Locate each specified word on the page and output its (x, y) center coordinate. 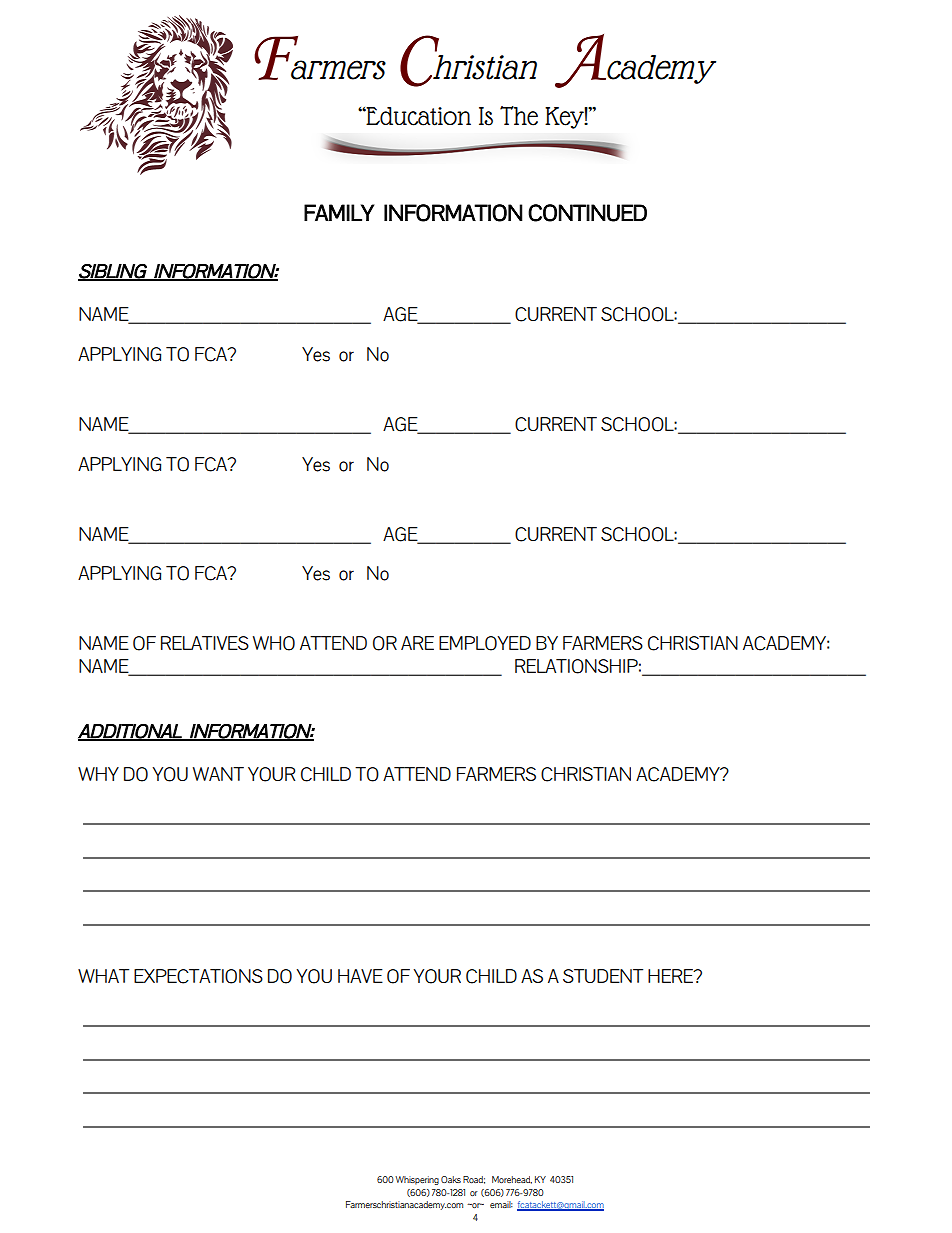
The (519, 116)
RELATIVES (205, 643)
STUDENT (603, 976)
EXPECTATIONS (198, 976)
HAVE (360, 976)
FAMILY (339, 212)
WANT (218, 774)
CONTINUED (587, 213)
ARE (417, 643)
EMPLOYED (485, 643)
